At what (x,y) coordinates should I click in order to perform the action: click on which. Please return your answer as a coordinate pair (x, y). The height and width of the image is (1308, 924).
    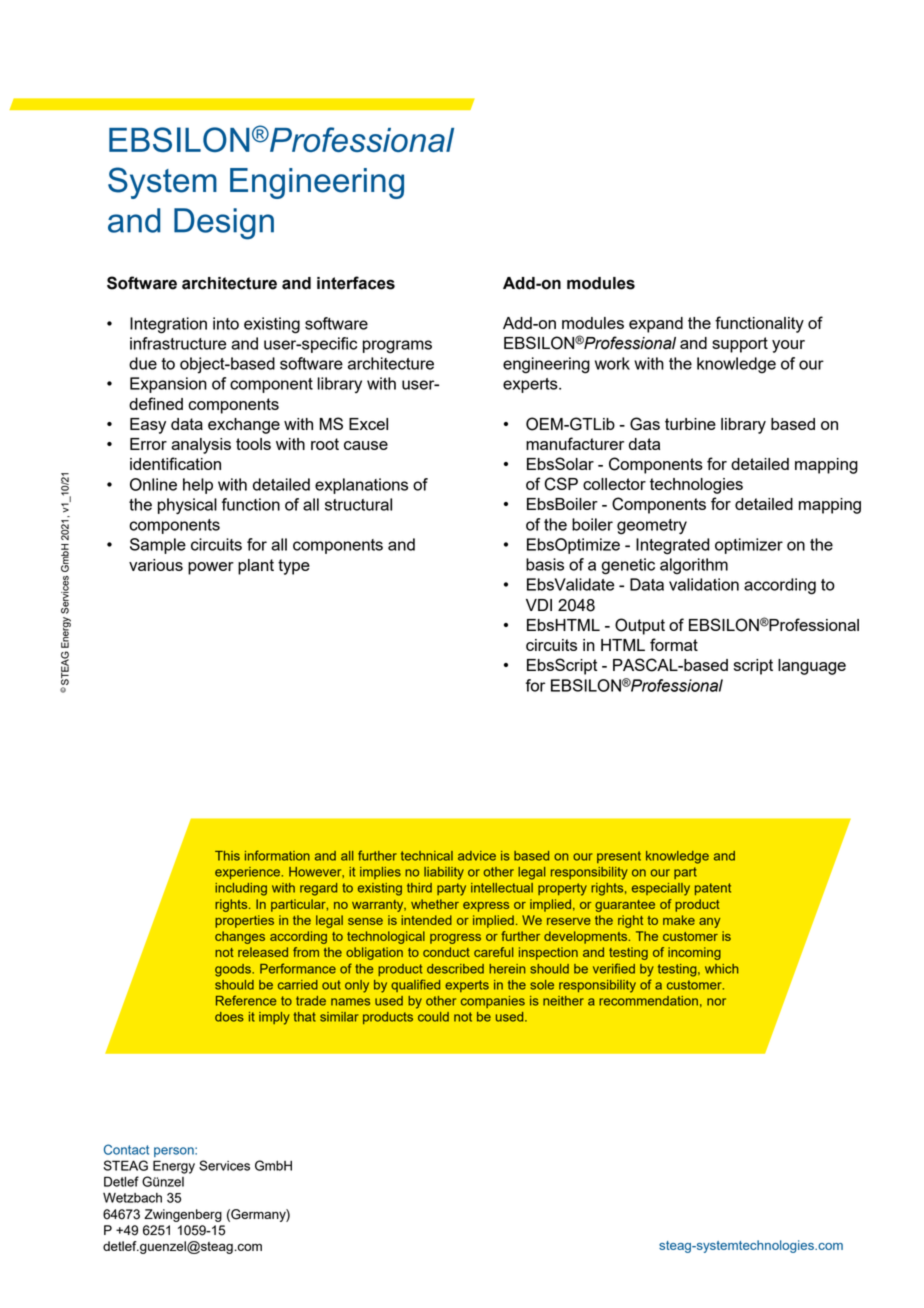
    Looking at the image, I should click on (722, 969).
